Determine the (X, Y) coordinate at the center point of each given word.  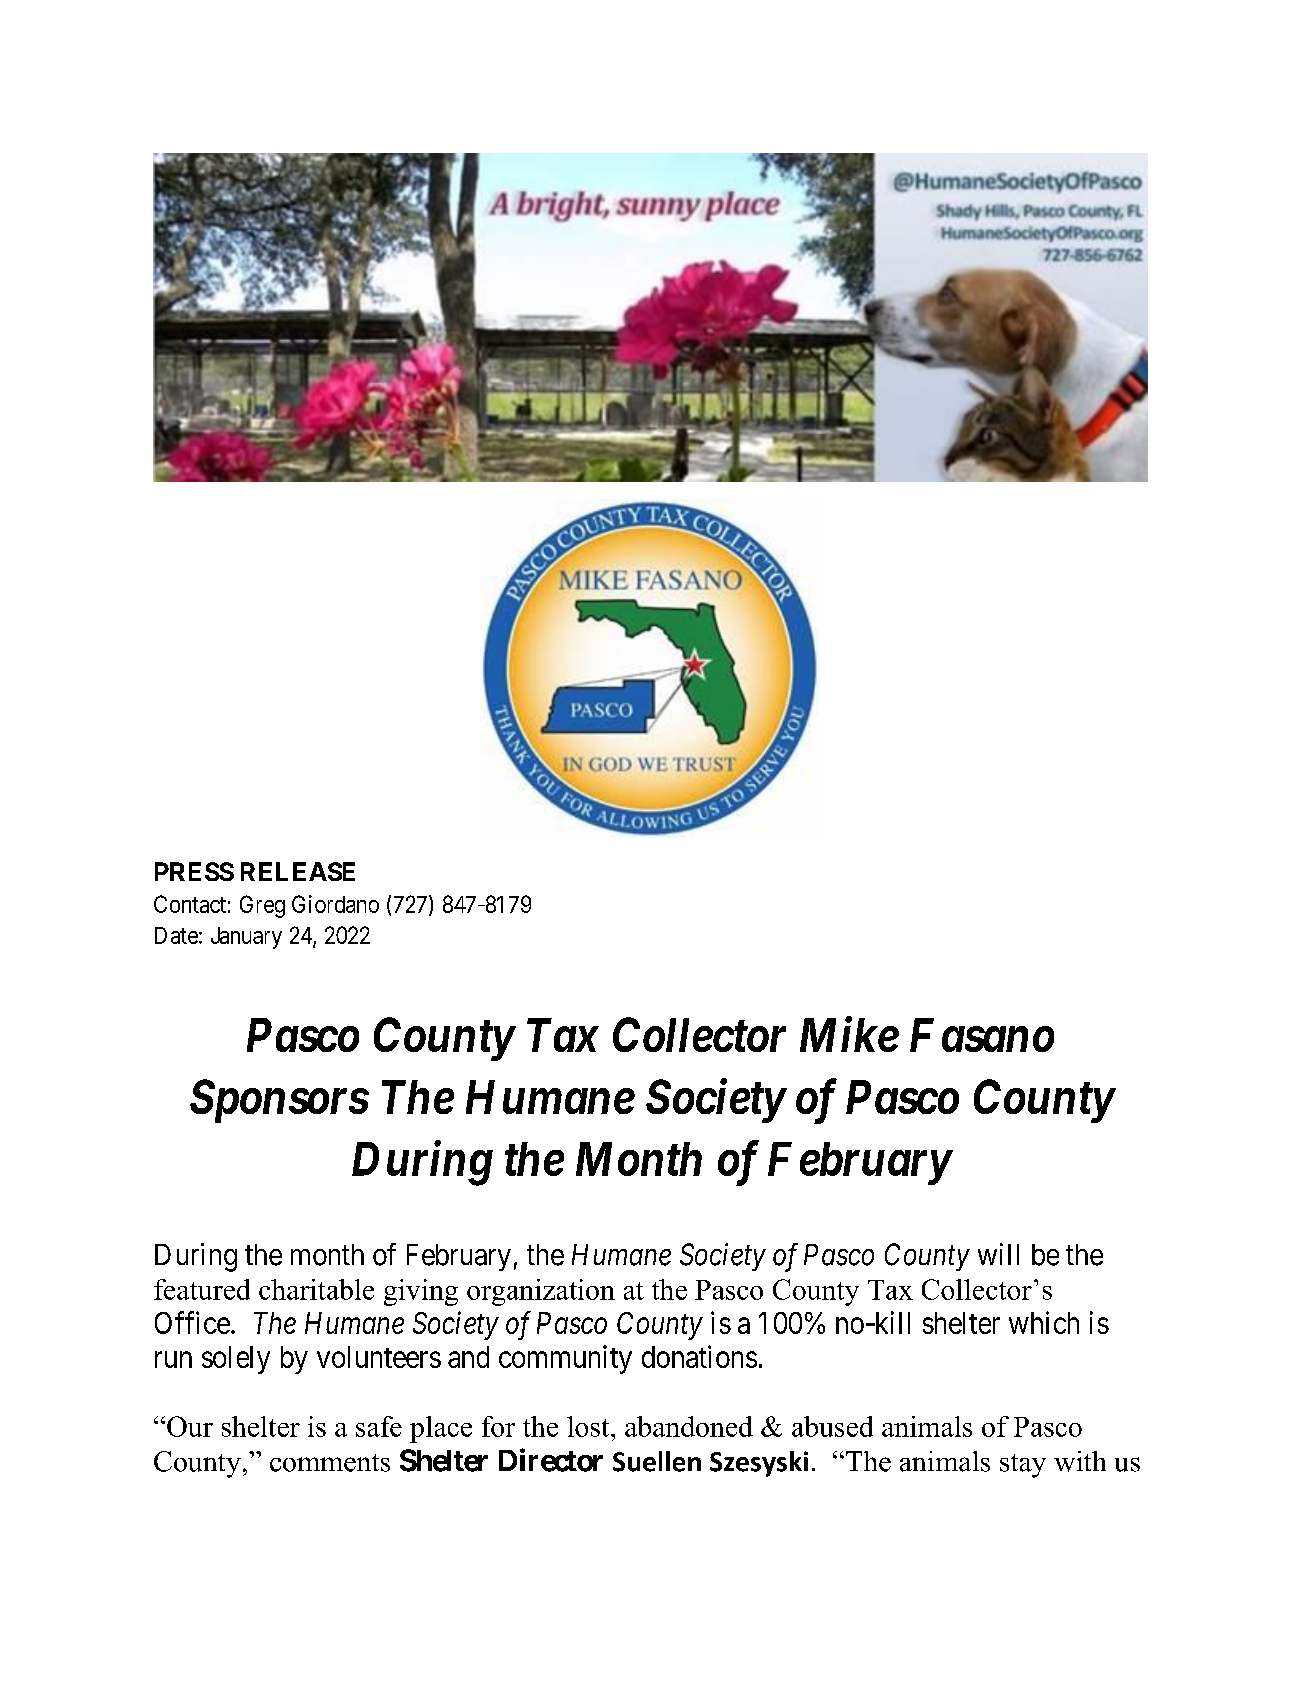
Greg (262, 906)
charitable (316, 1289)
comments (330, 1463)
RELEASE (298, 871)
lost (589, 1426)
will (998, 1254)
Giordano (335, 904)
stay (1023, 1466)
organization (541, 1292)
